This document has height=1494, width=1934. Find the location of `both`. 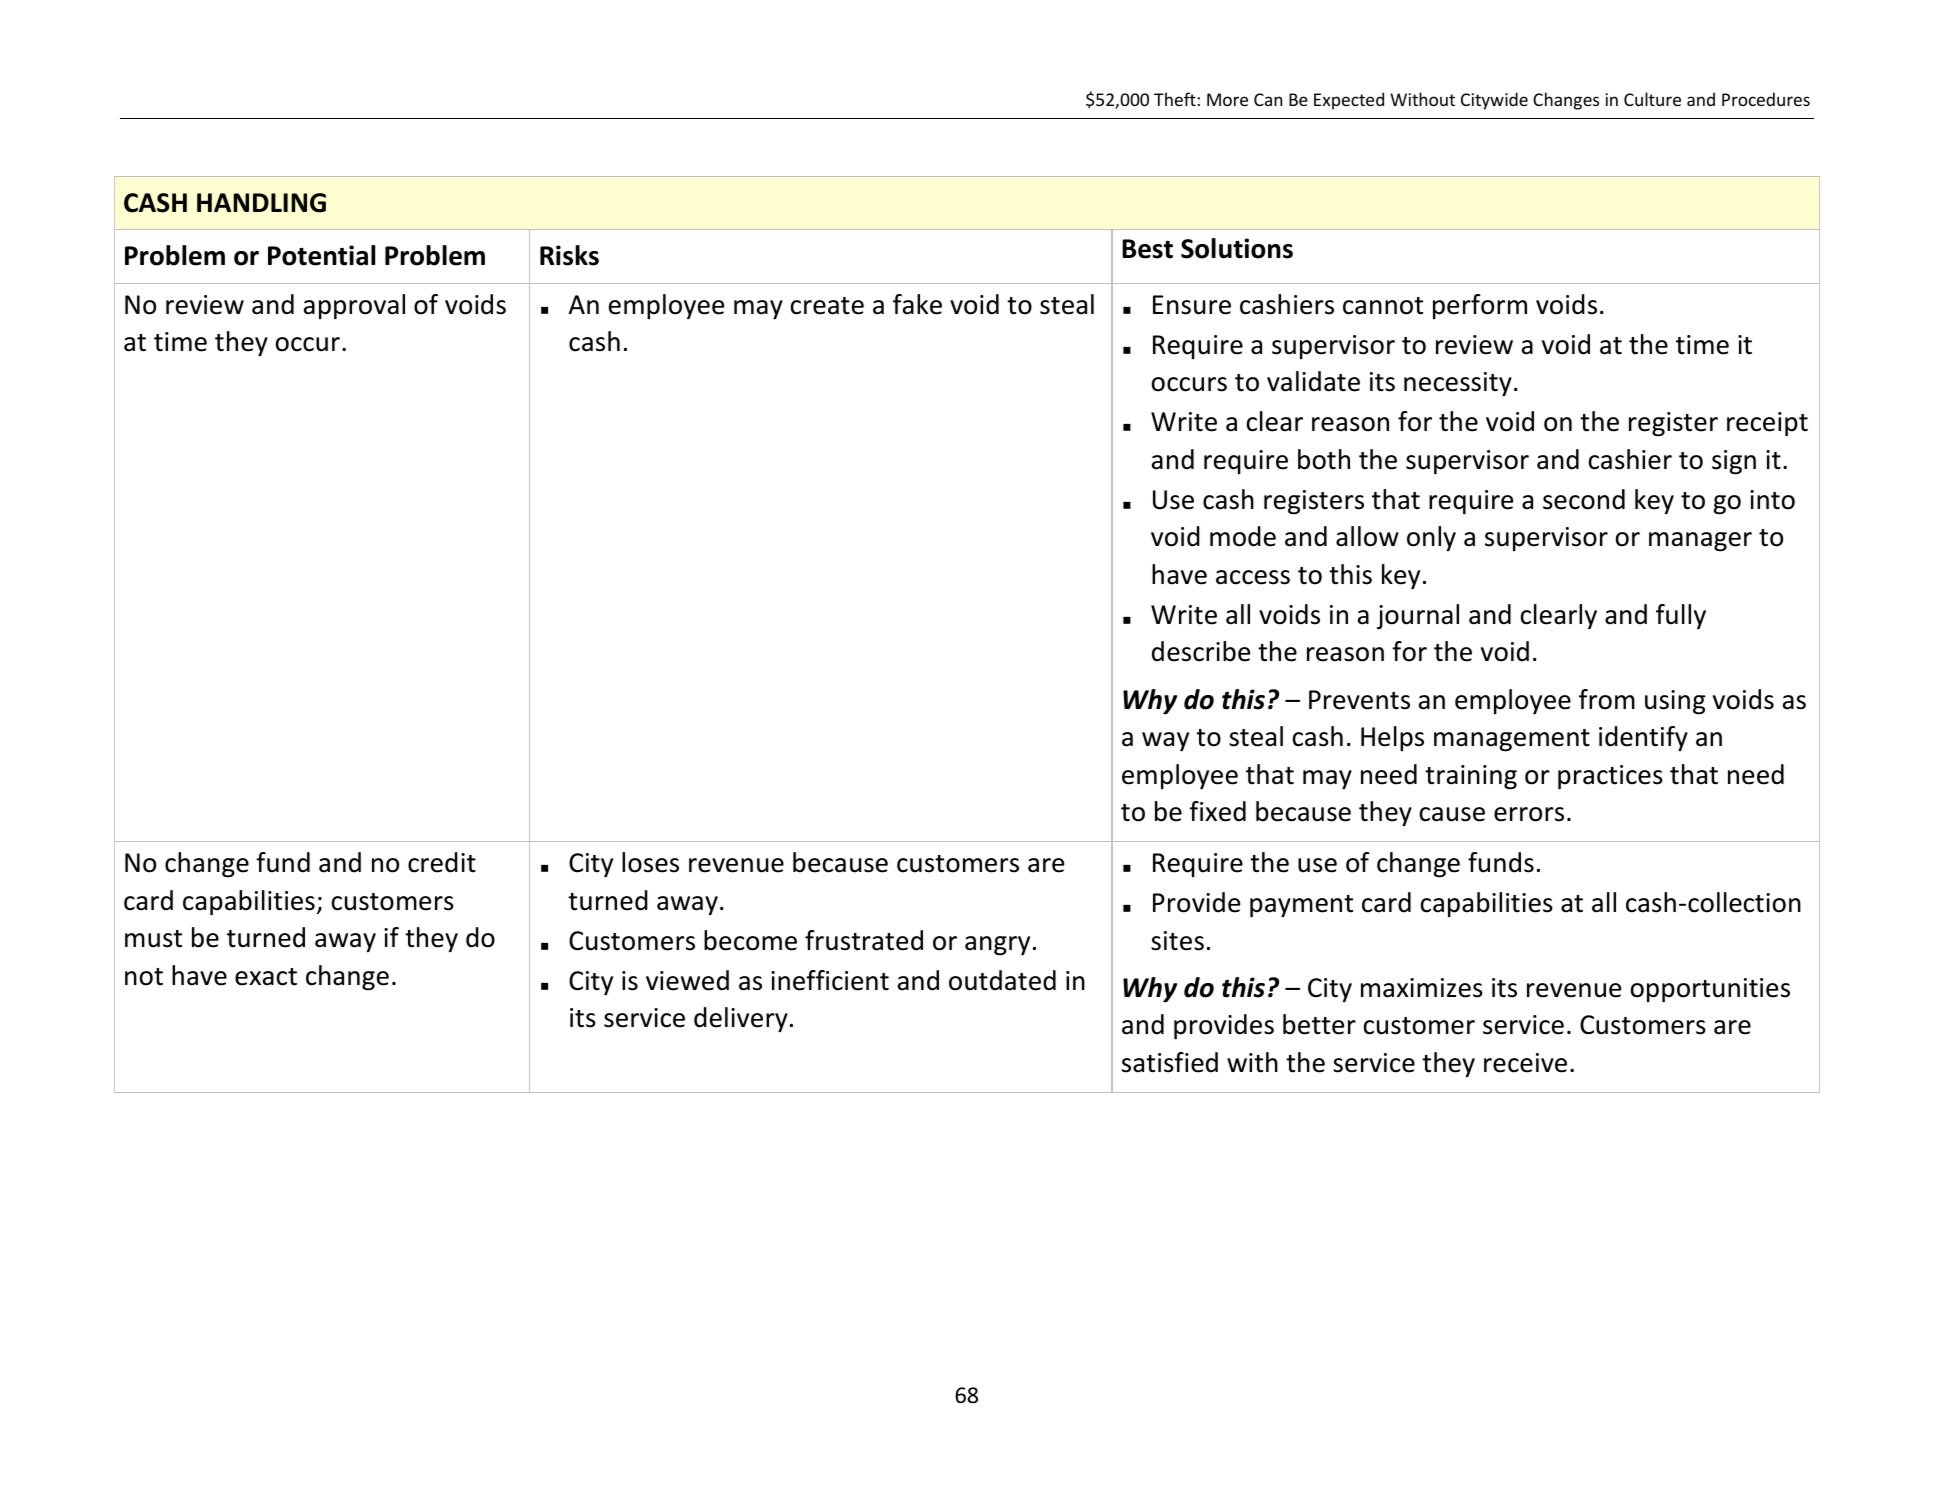

both is located at coordinates (1324, 459).
